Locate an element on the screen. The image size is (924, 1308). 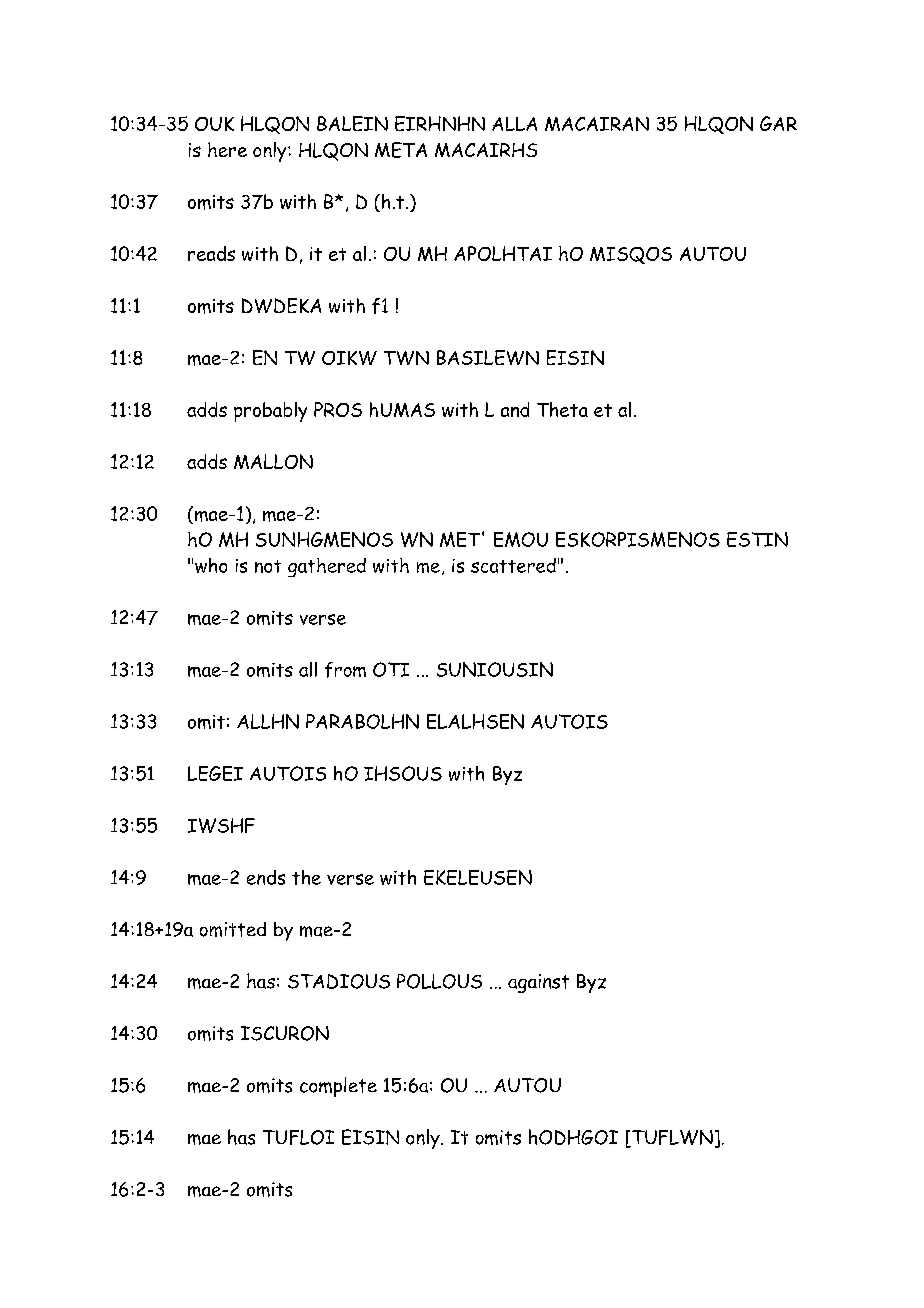
against is located at coordinates (538, 983).
